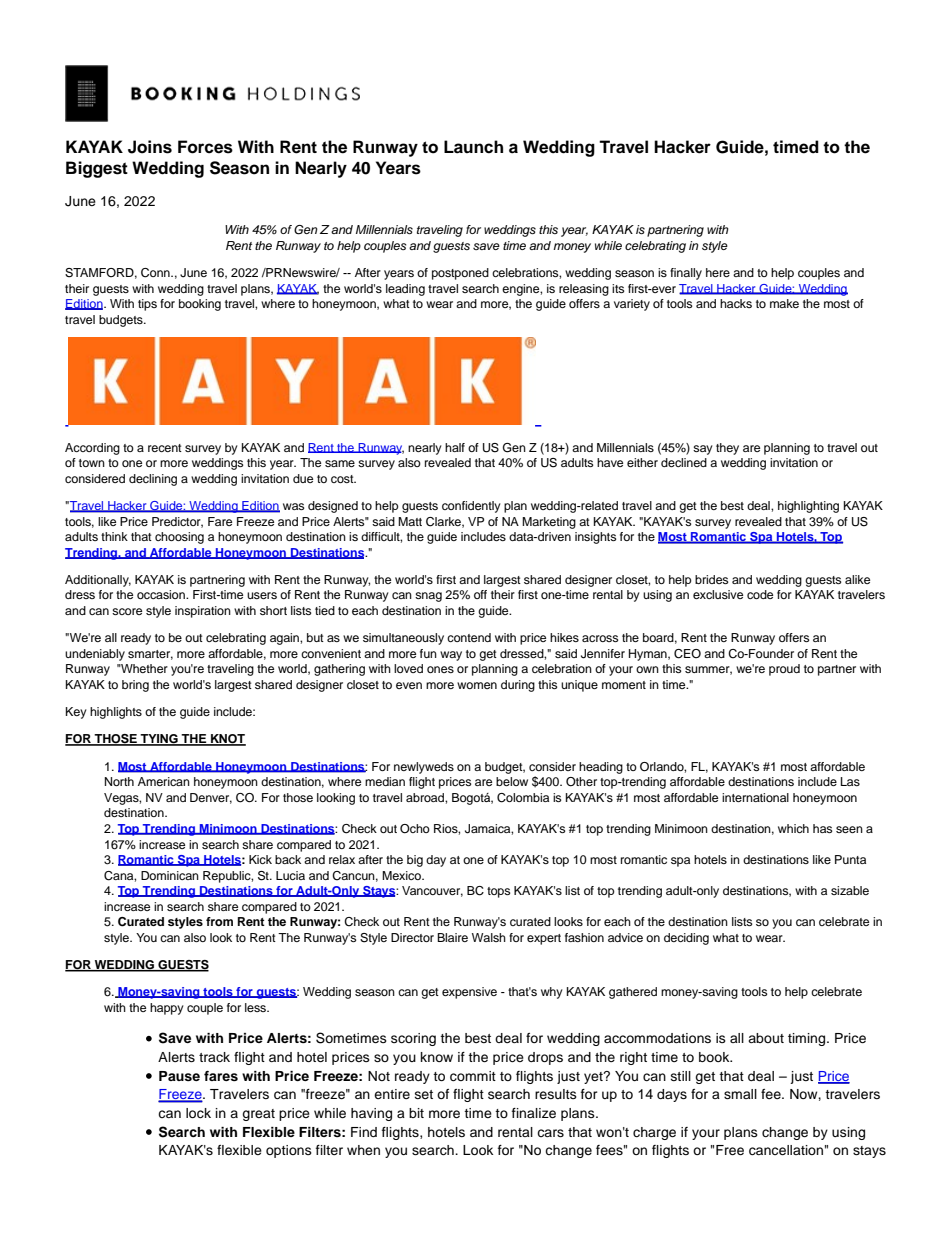  I want to click on American, so click(164, 781).
